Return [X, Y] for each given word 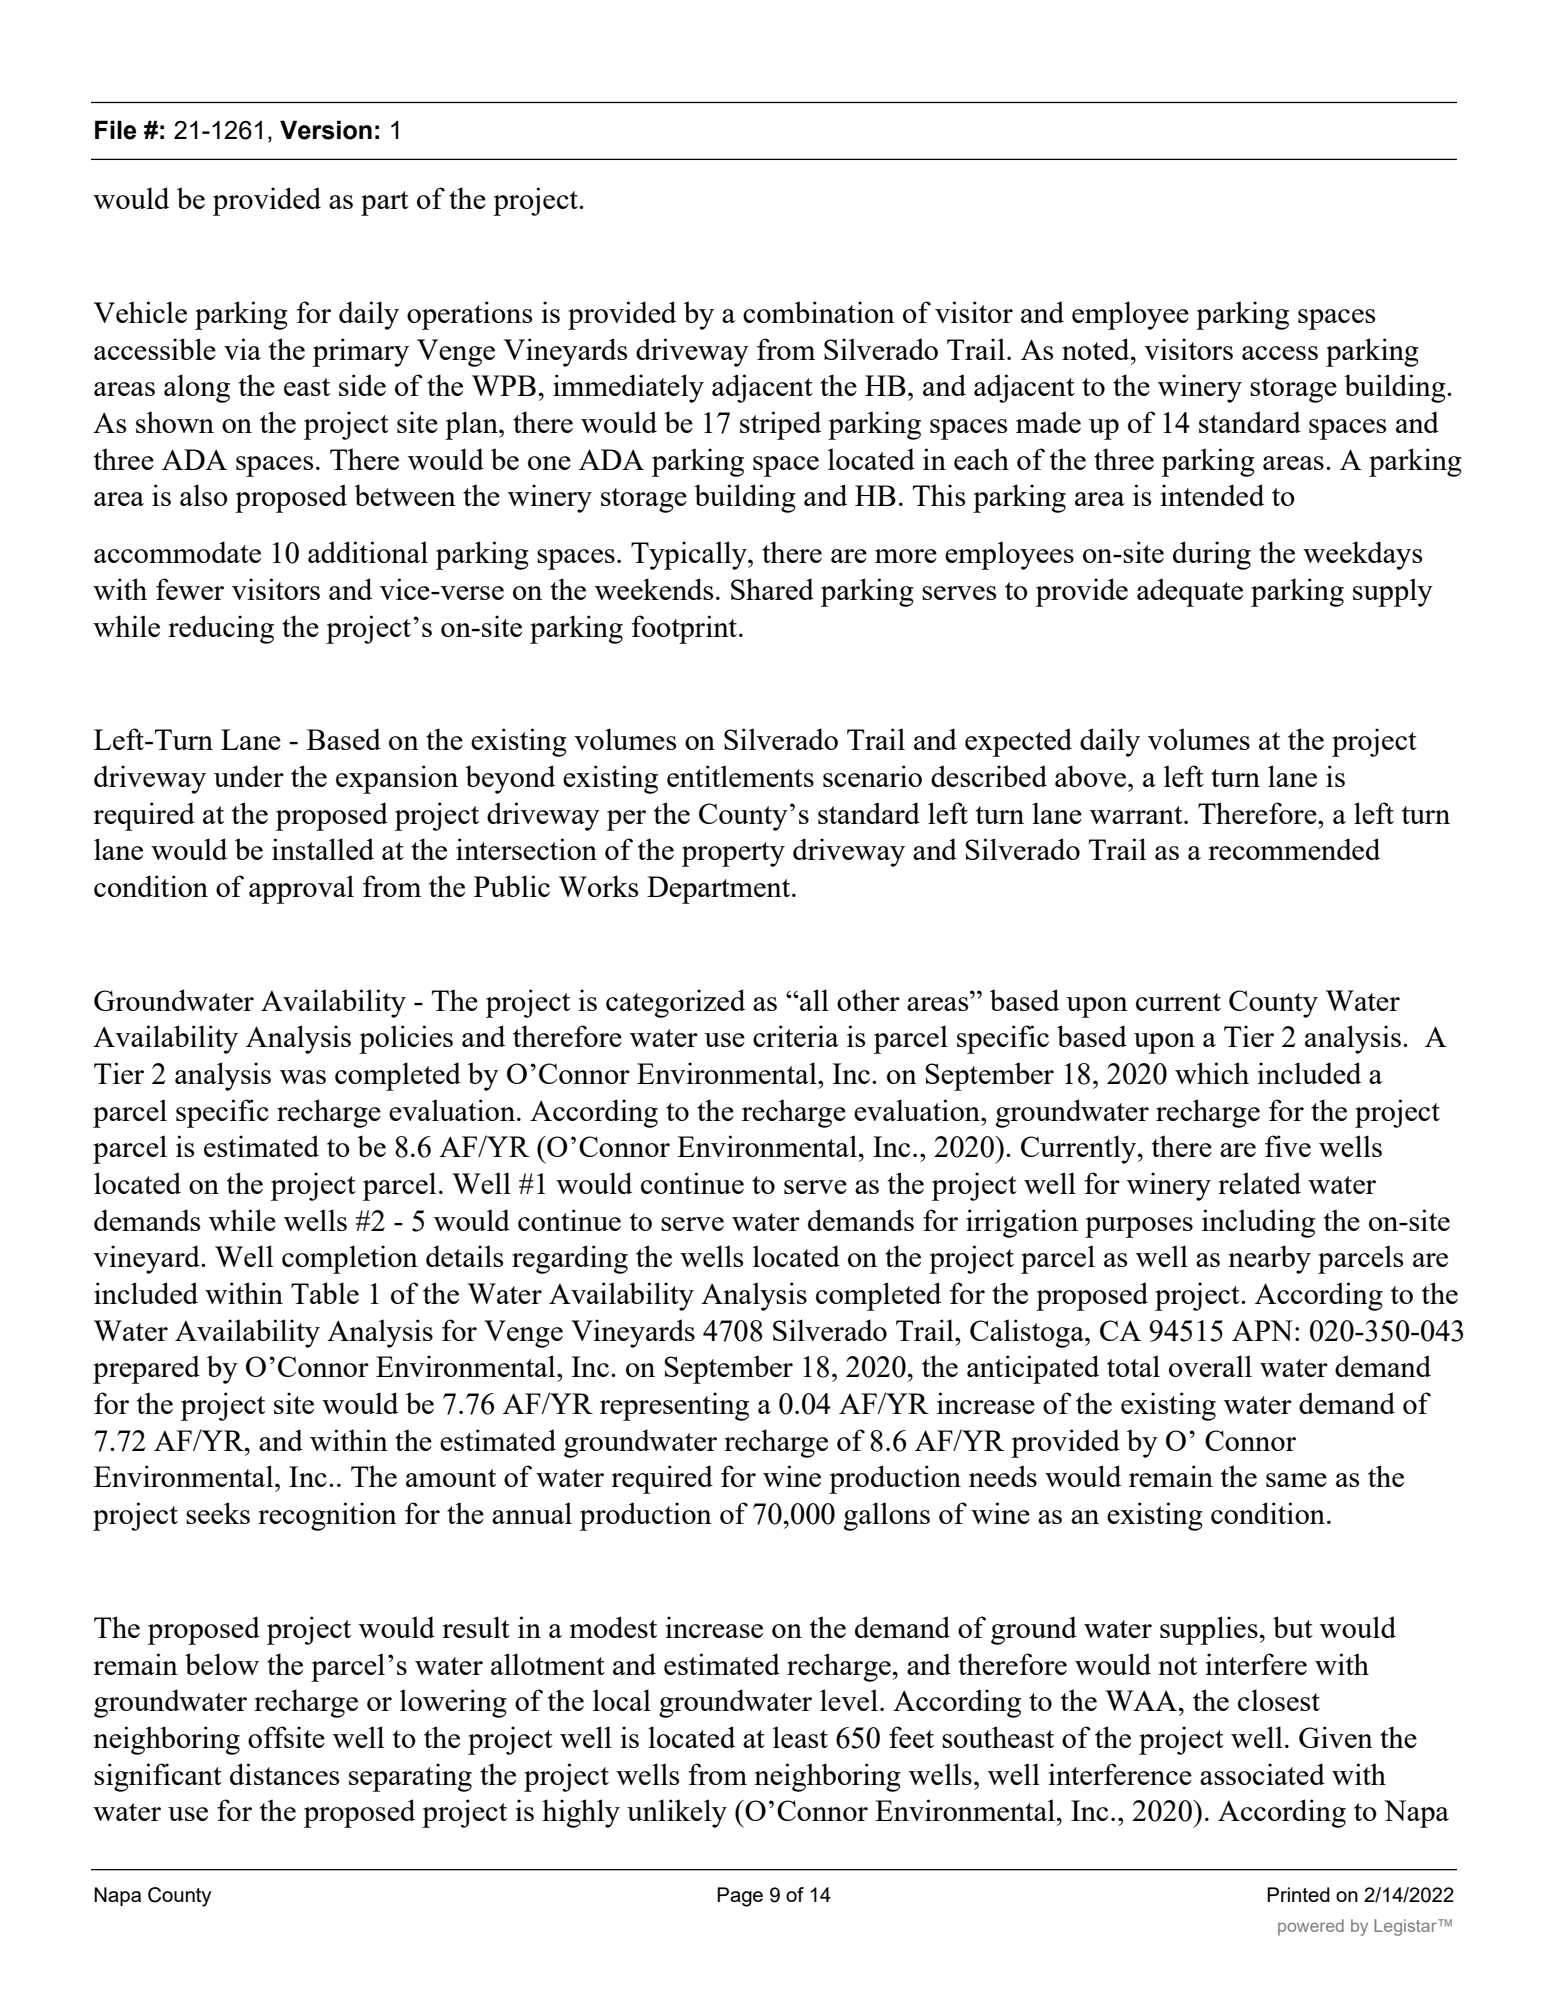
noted [1097, 349]
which [1212, 1073]
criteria [796, 1036]
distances [284, 1774]
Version [326, 130]
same [1296, 1480]
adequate [1190, 592]
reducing [221, 629]
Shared [772, 589]
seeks [218, 1513]
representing [674, 1406]
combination [819, 312]
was [303, 1077]
